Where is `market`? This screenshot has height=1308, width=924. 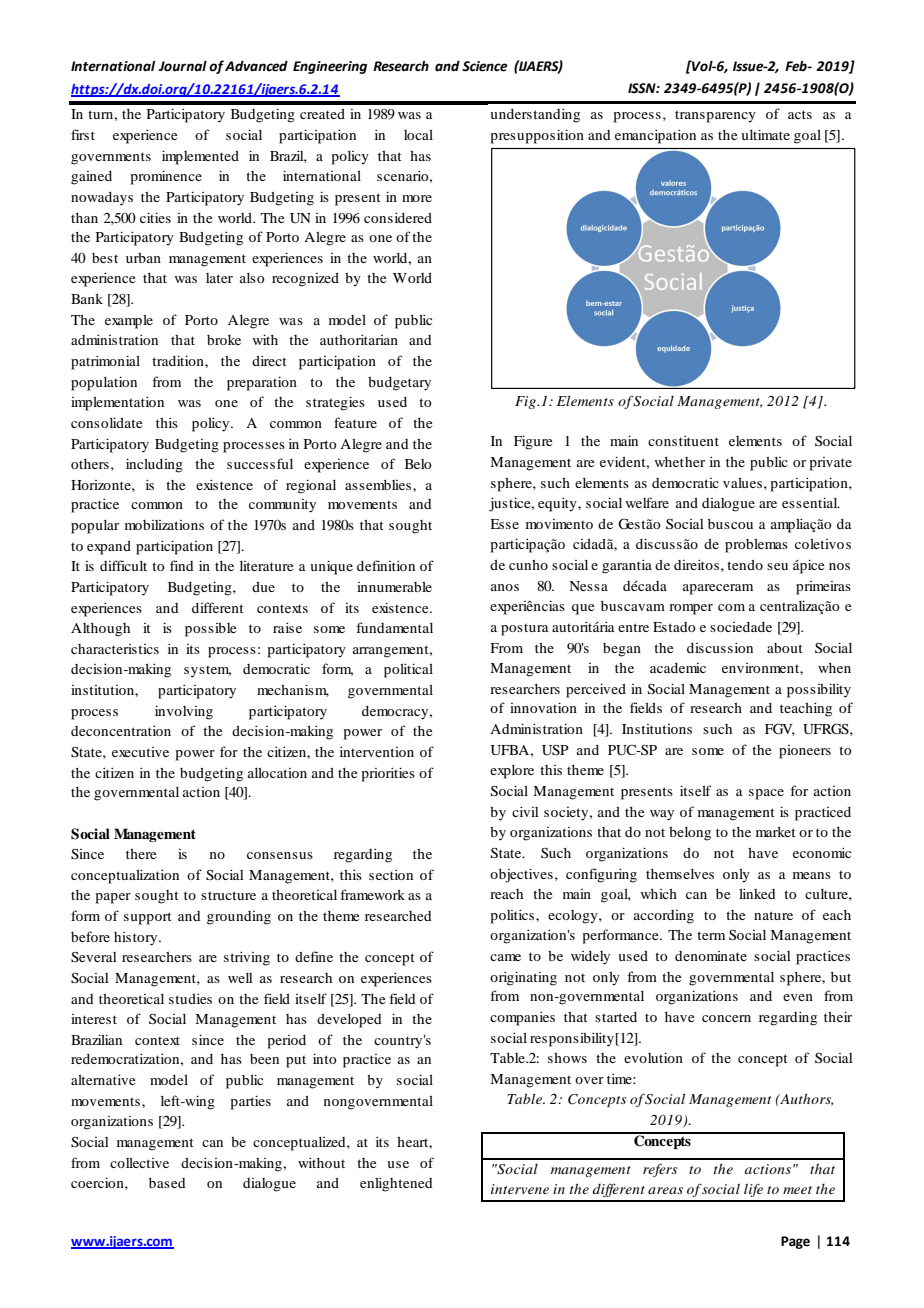
market is located at coordinates (776, 832).
